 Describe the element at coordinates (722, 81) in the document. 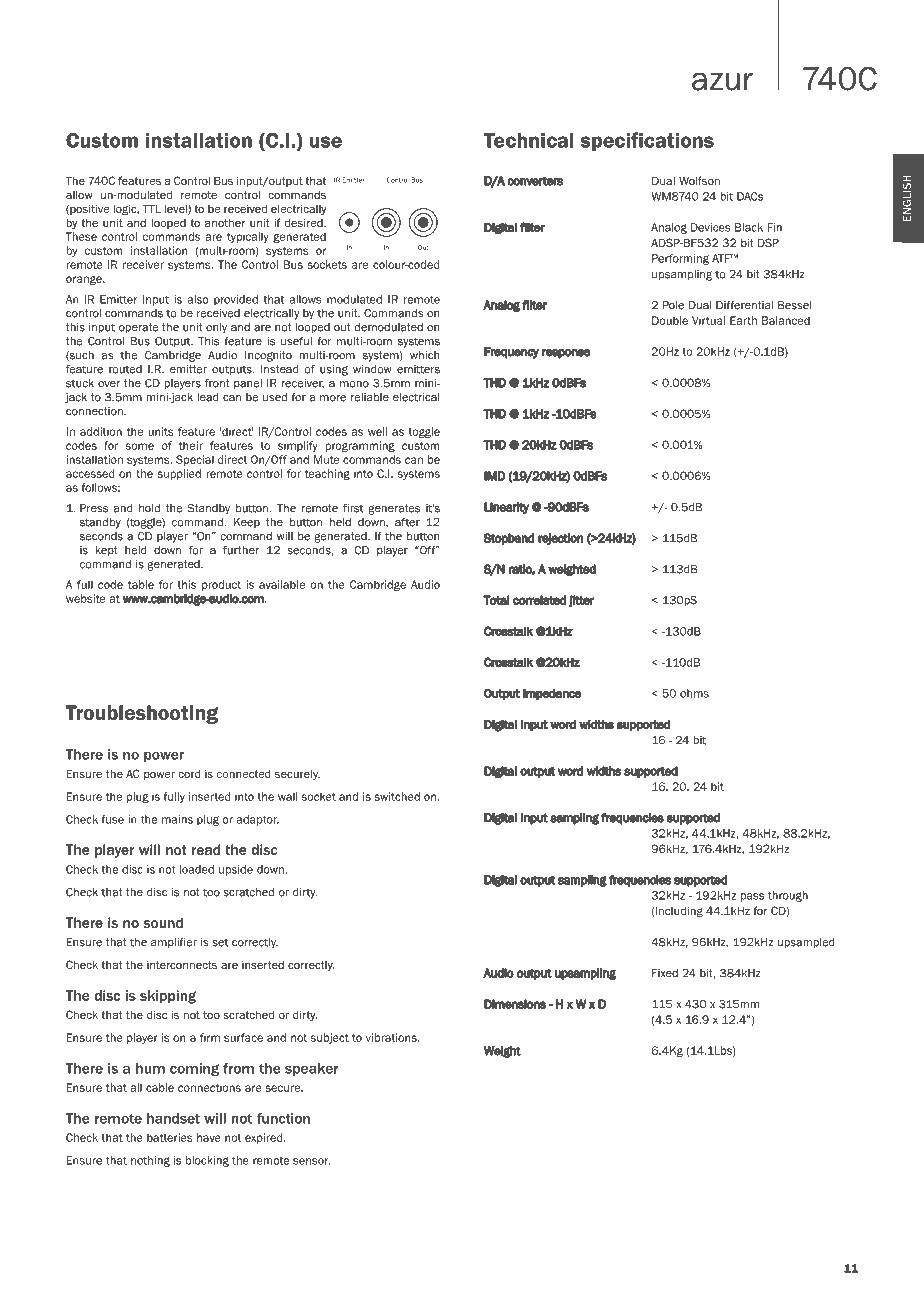

I see `azur` at that location.
